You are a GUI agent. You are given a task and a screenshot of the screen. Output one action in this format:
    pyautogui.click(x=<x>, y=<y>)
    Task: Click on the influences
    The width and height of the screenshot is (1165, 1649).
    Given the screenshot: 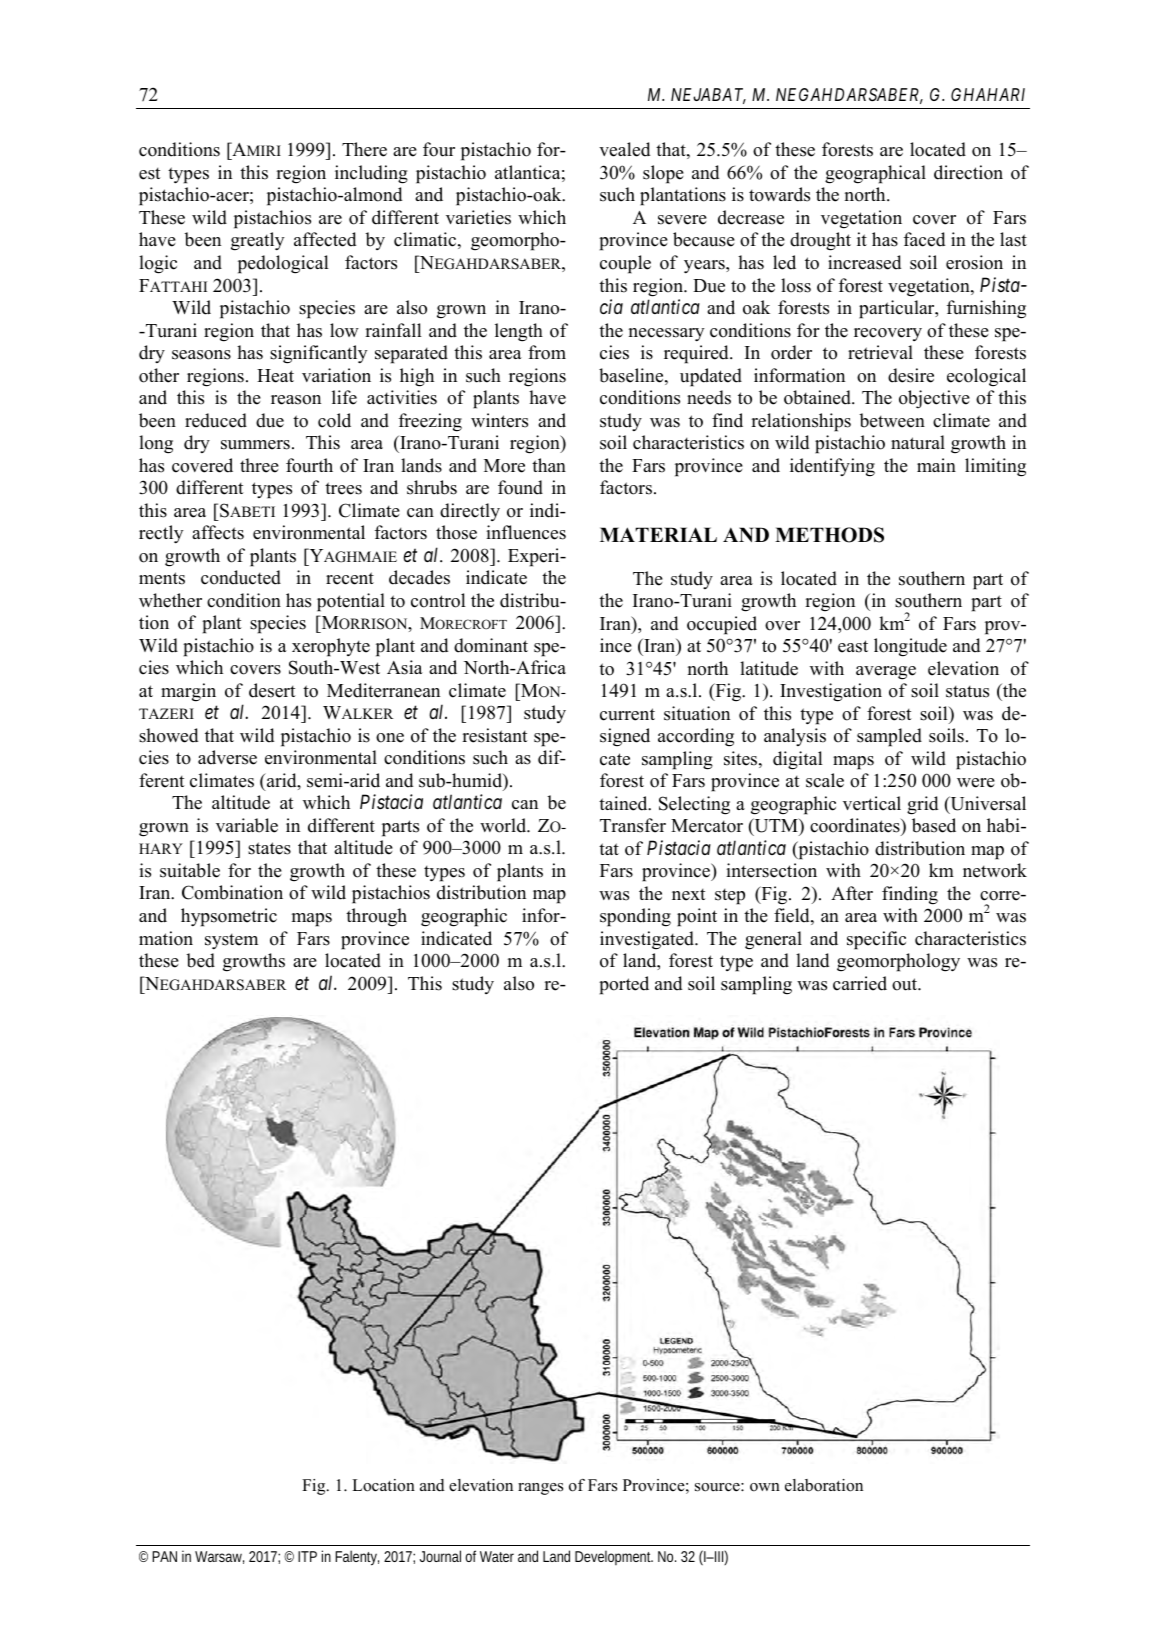 What is the action you would take?
    pyautogui.click(x=526, y=532)
